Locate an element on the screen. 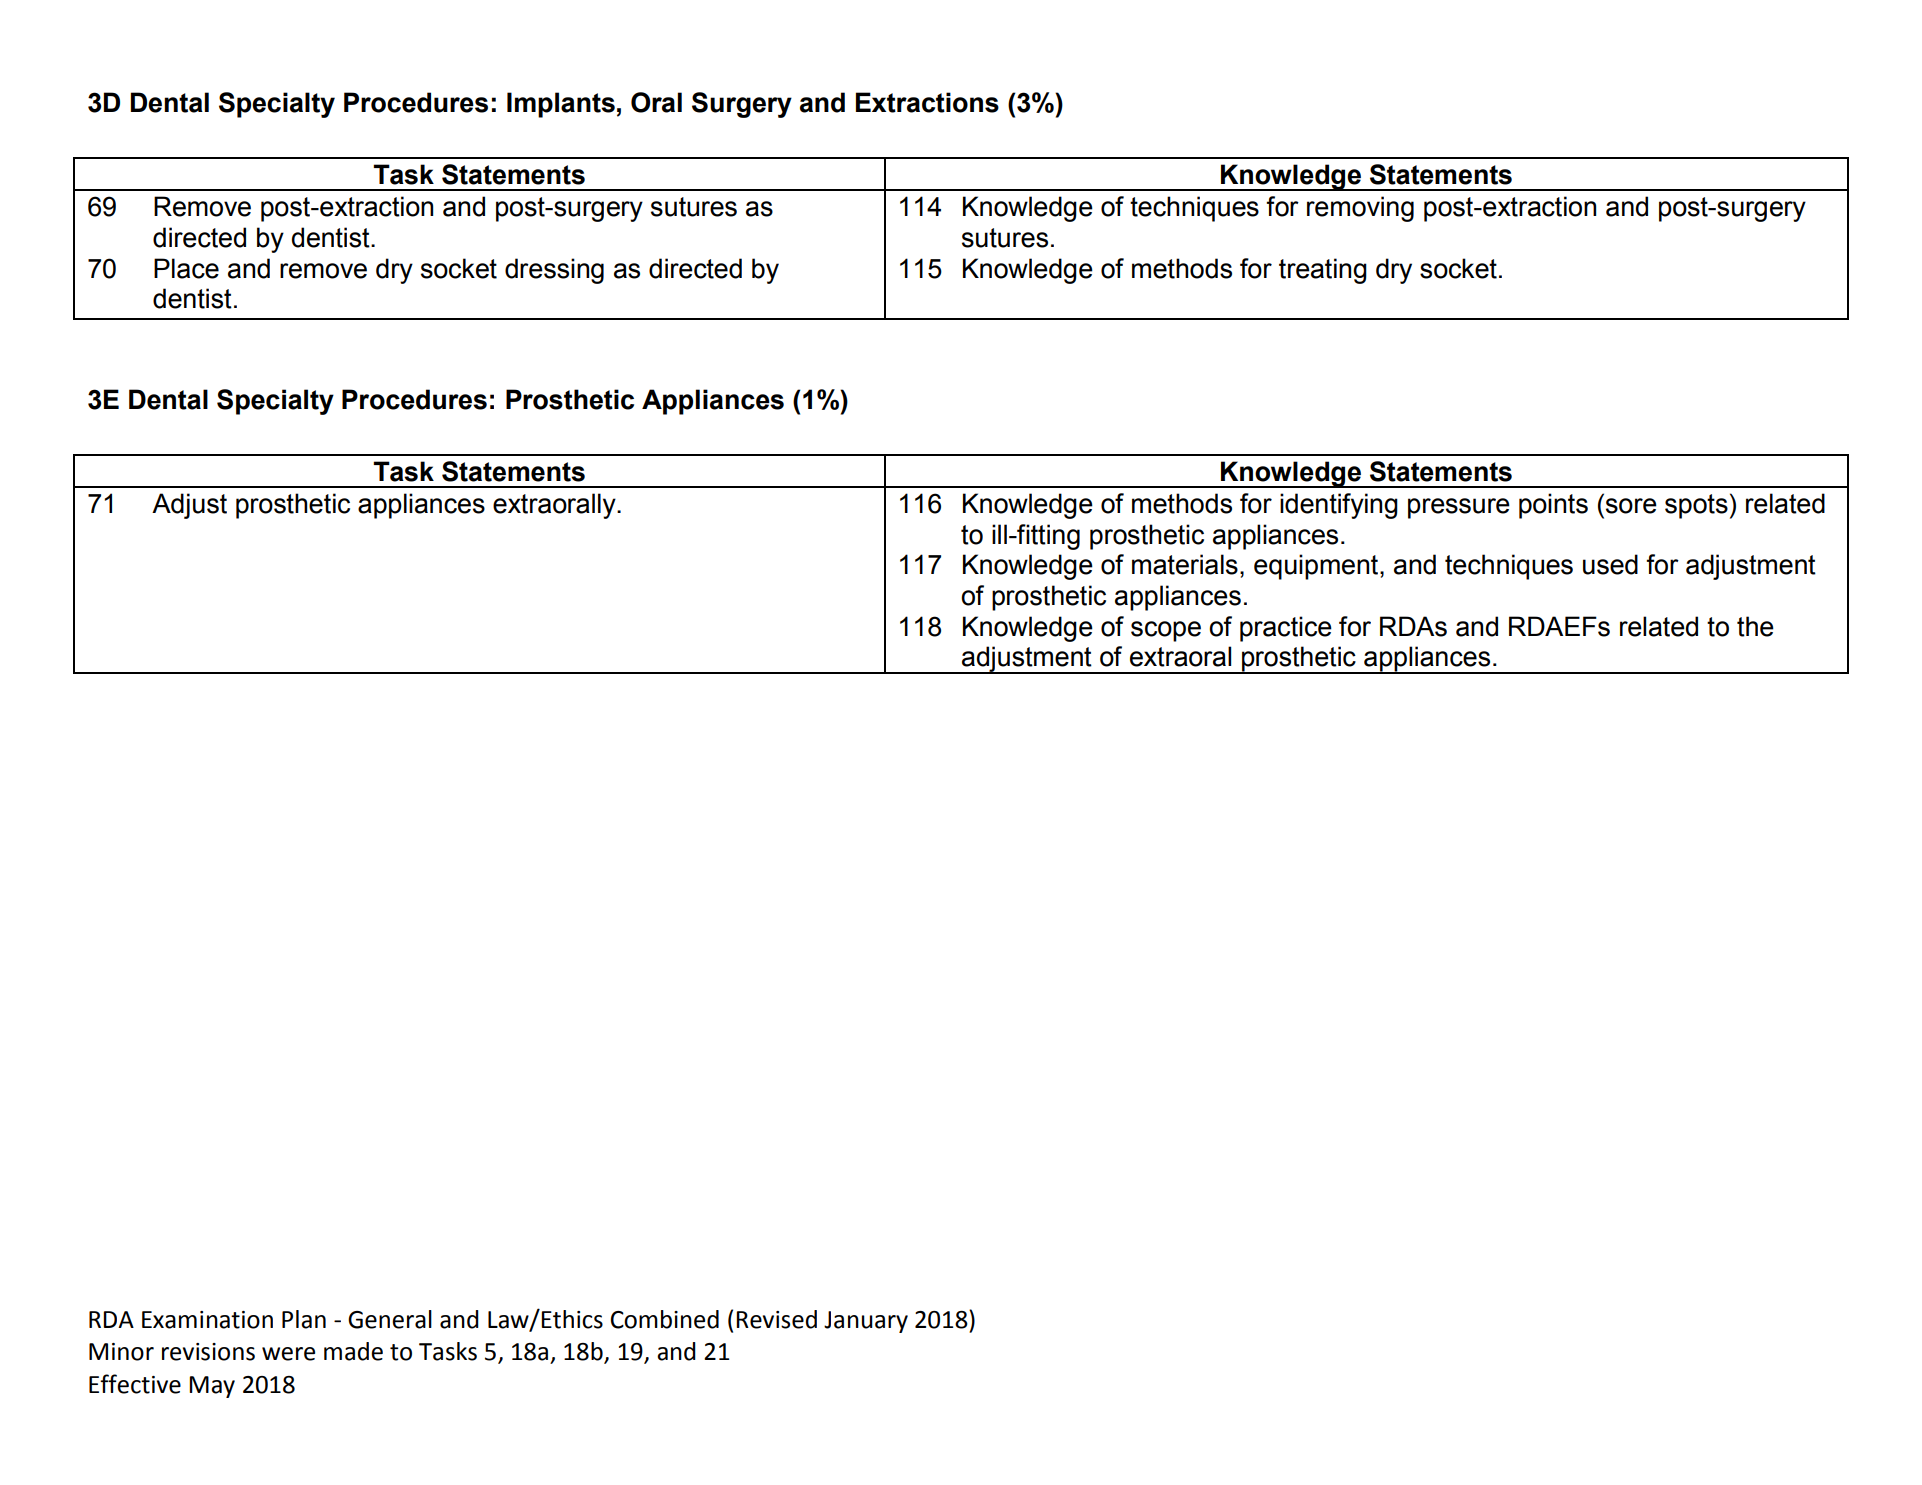  dressing is located at coordinates (554, 271).
